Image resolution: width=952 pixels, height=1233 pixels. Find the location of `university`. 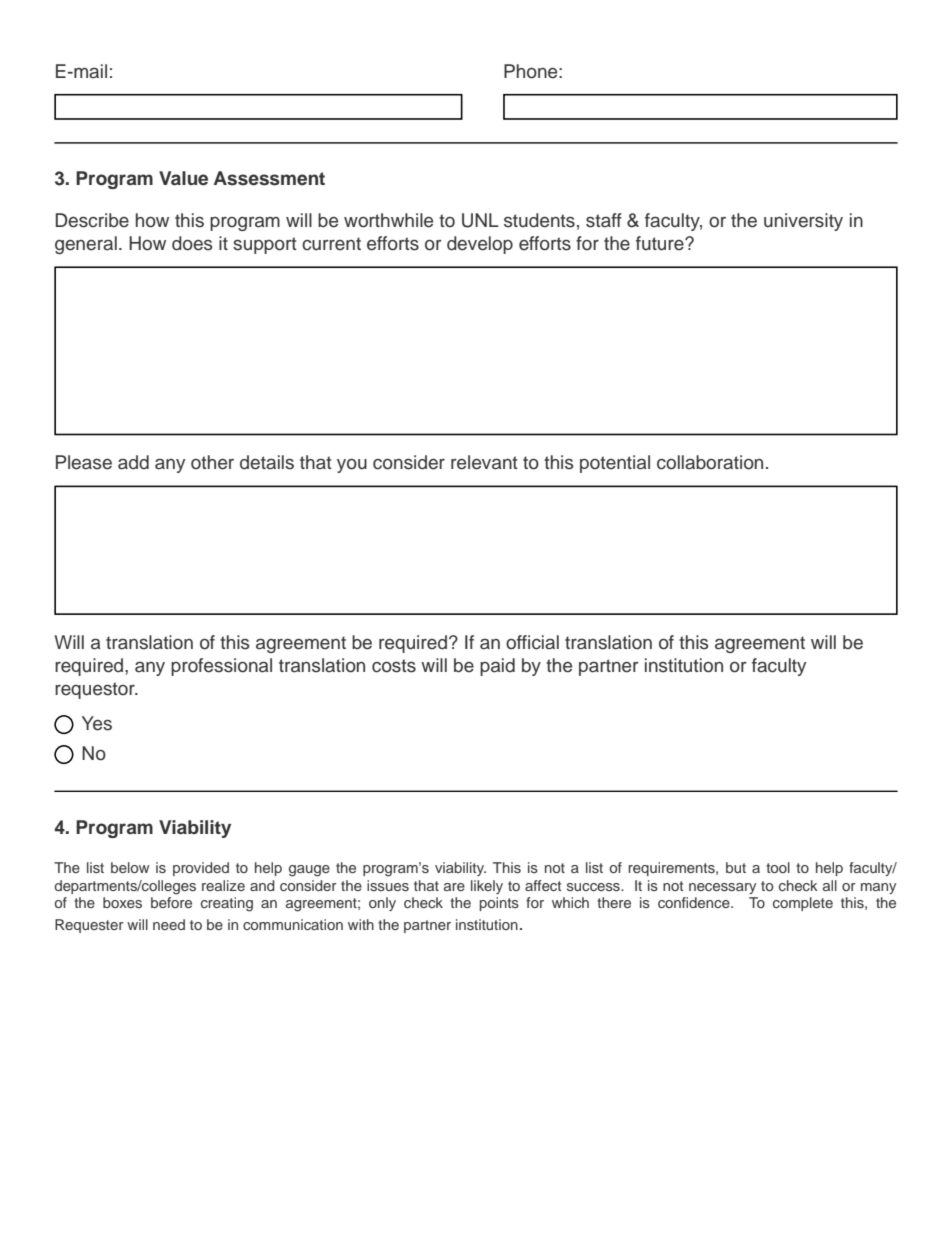

university is located at coordinates (803, 222).
